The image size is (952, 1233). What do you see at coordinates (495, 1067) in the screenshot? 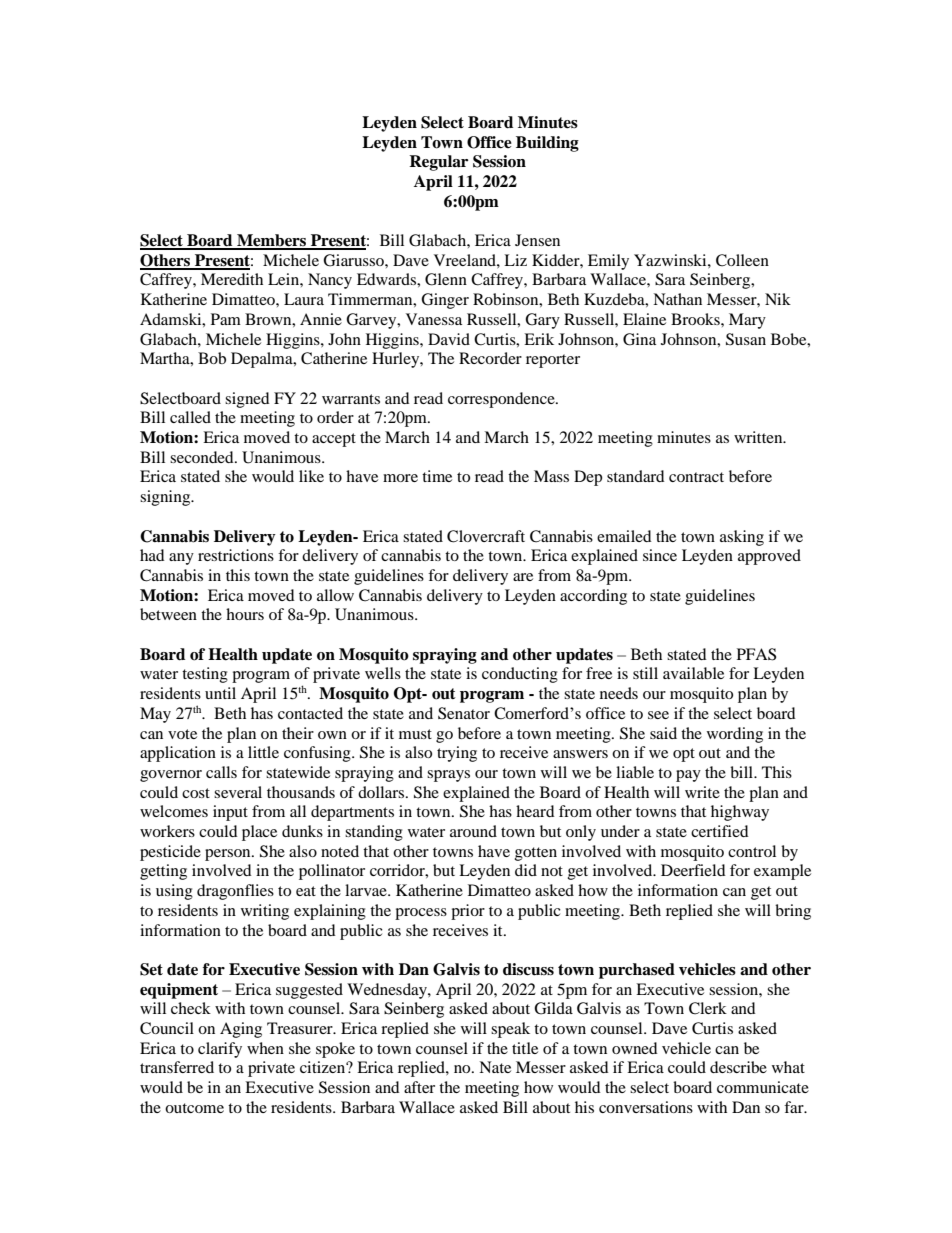
I see `Nate` at bounding box center [495, 1067].
